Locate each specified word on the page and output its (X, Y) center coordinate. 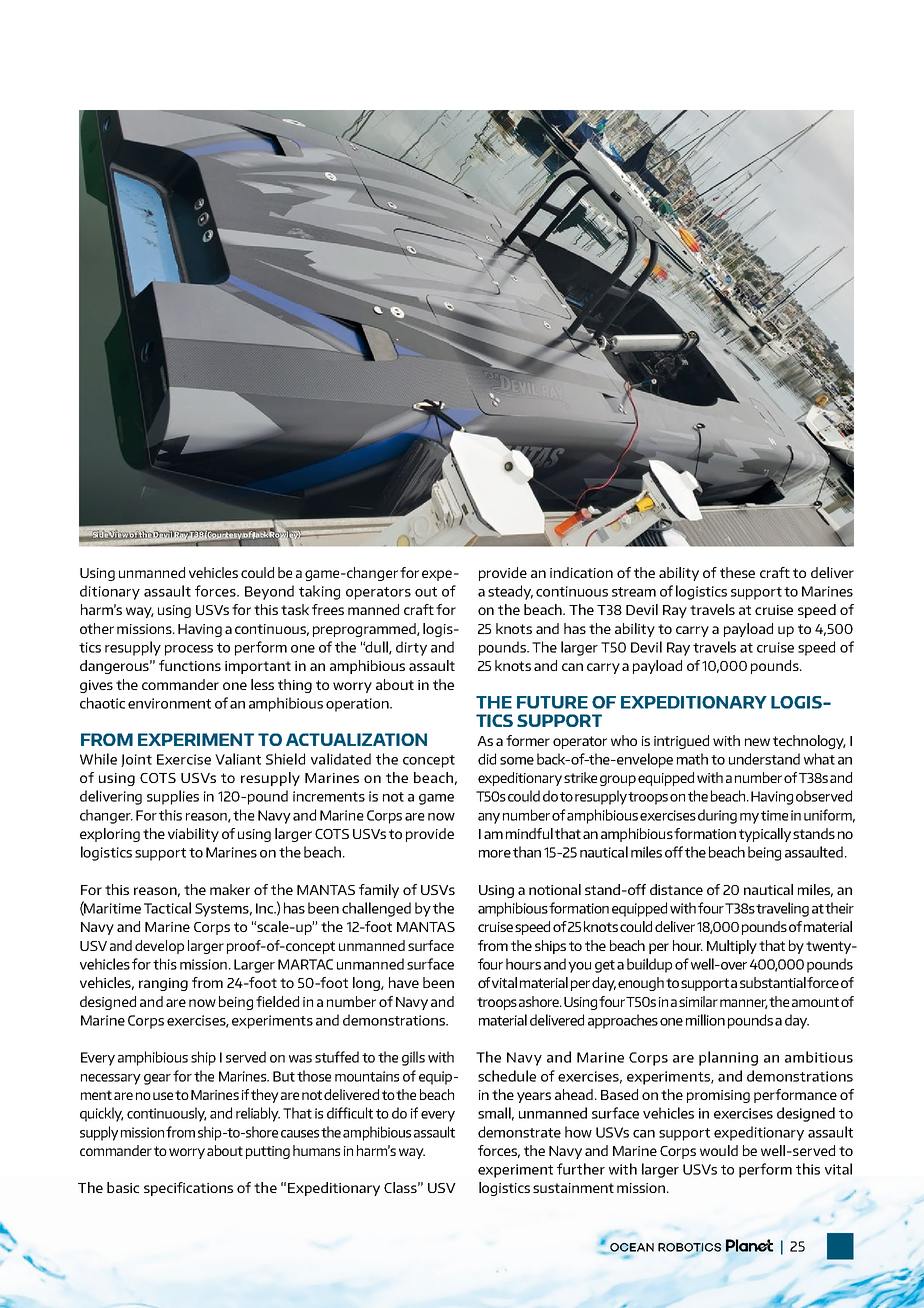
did (487, 759)
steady (510, 592)
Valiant (238, 759)
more (495, 854)
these (737, 572)
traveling (782, 909)
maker (230, 889)
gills (413, 1058)
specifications (188, 1189)
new (757, 742)
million (705, 1020)
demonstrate (519, 1132)
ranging (163, 984)
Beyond (269, 592)
